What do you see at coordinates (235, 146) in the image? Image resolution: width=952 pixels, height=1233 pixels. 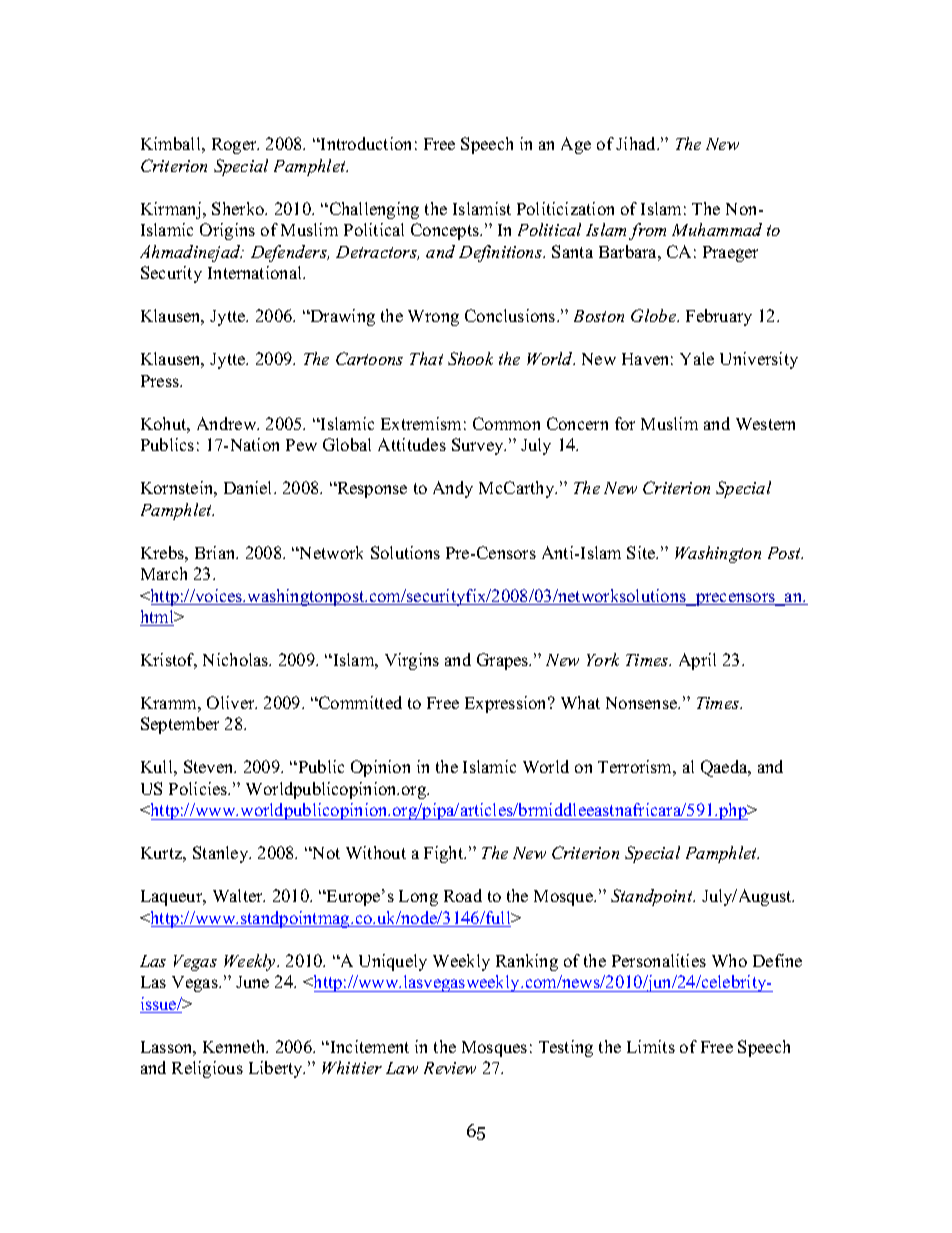 I see `Roger` at bounding box center [235, 146].
